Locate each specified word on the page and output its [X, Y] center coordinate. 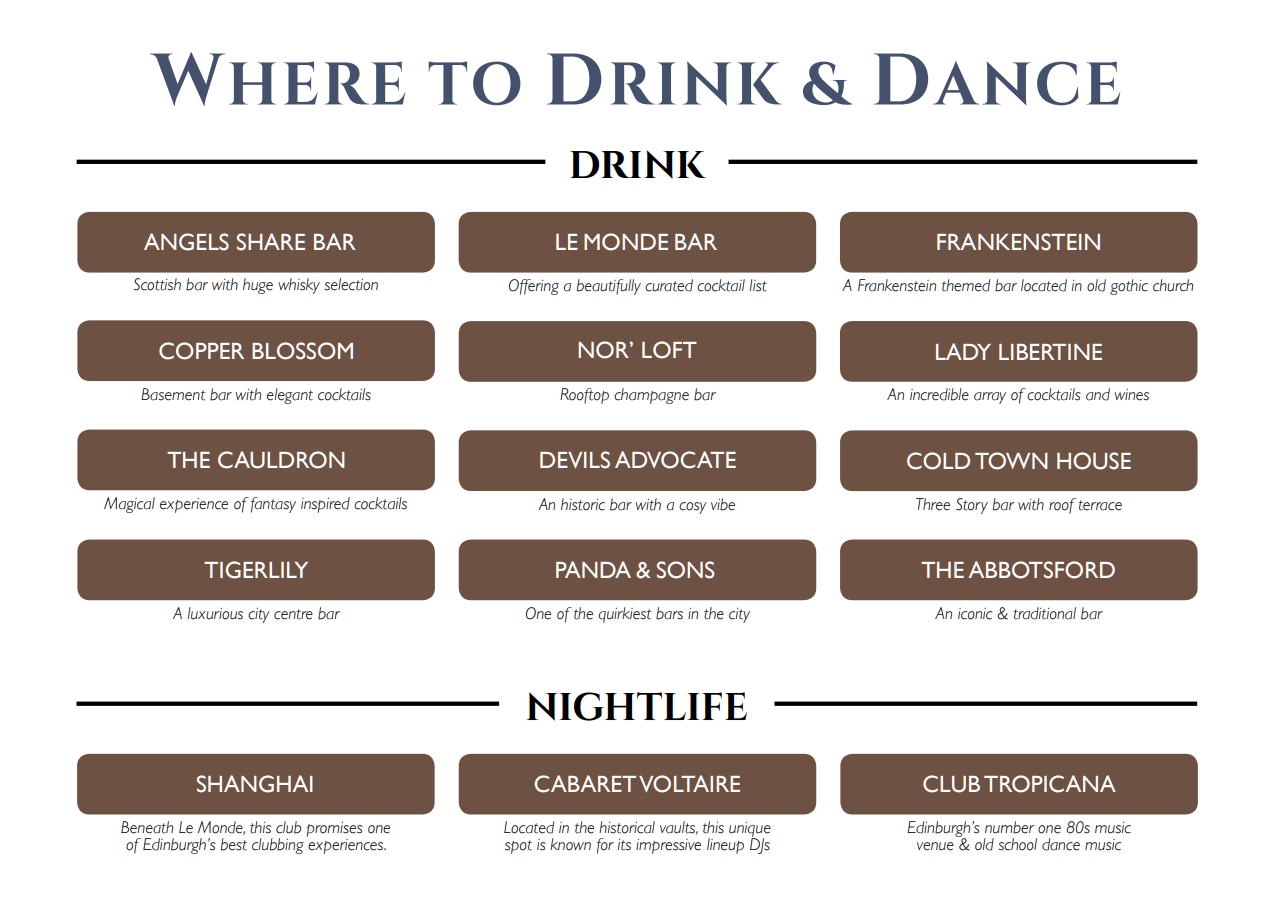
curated [669, 285]
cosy [693, 508]
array [990, 398]
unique [750, 830]
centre [293, 614]
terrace [1100, 505]
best [233, 844]
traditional [1044, 613]
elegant [290, 396]
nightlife [636, 706]
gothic [1129, 287]
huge [258, 286]
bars [669, 613]
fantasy [273, 505]
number [1009, 827]
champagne [651, 396]
